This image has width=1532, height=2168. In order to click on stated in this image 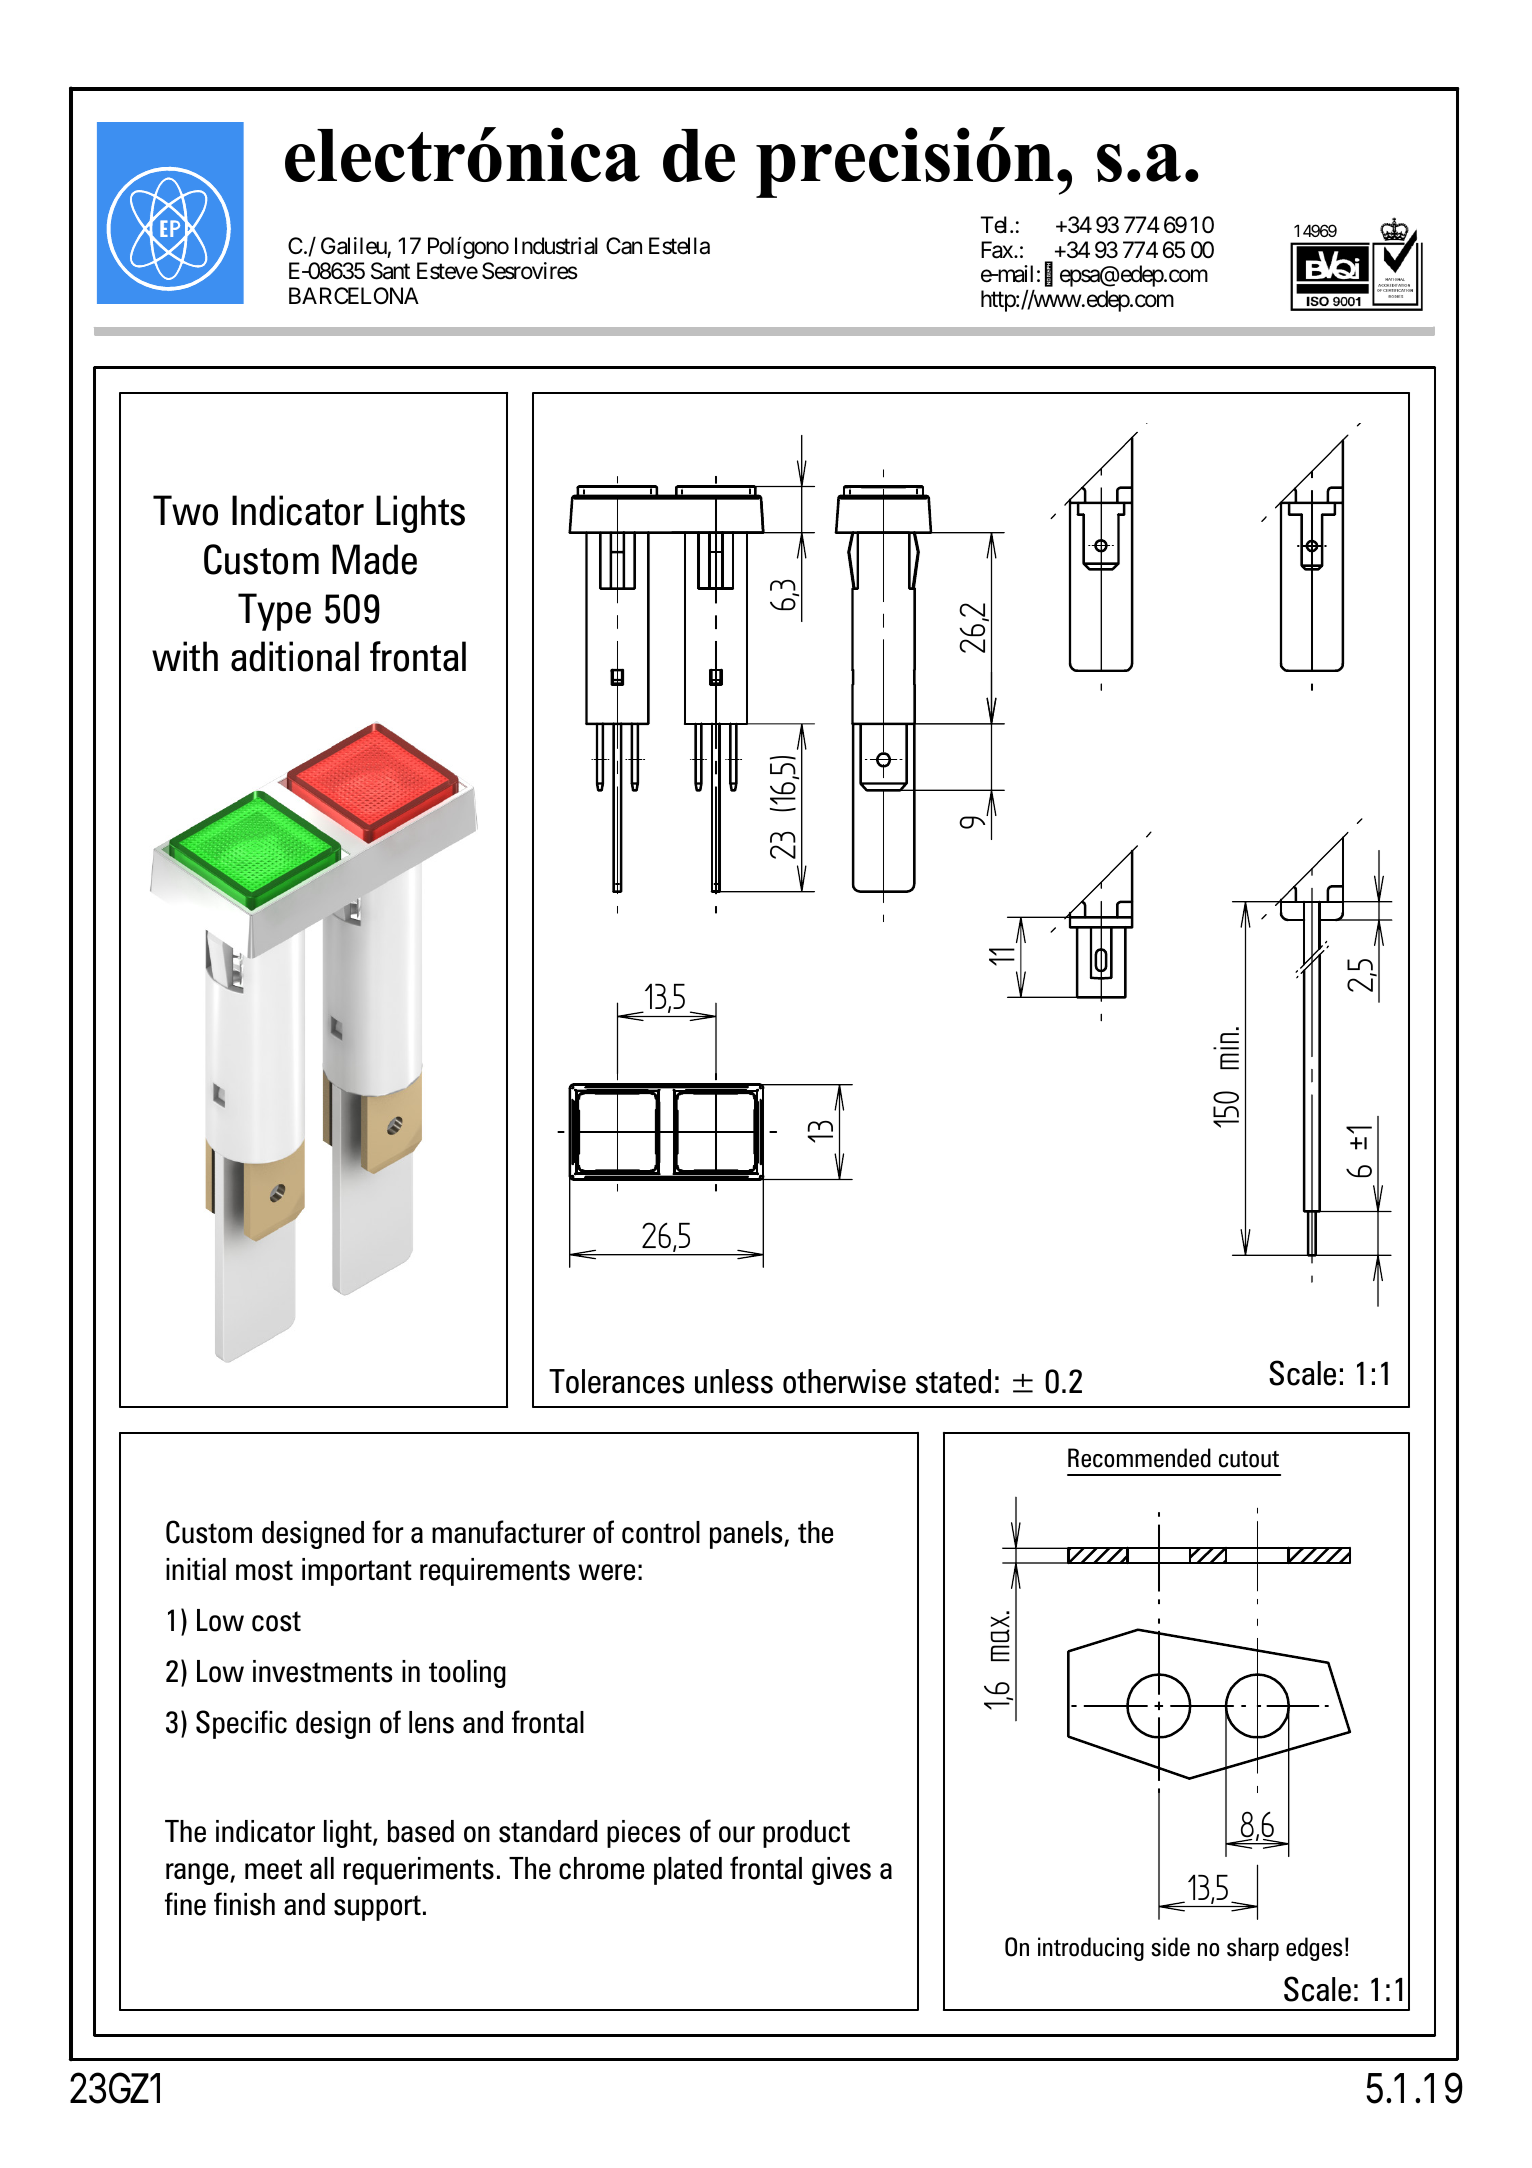, I will do `click(953, 1381)`.
